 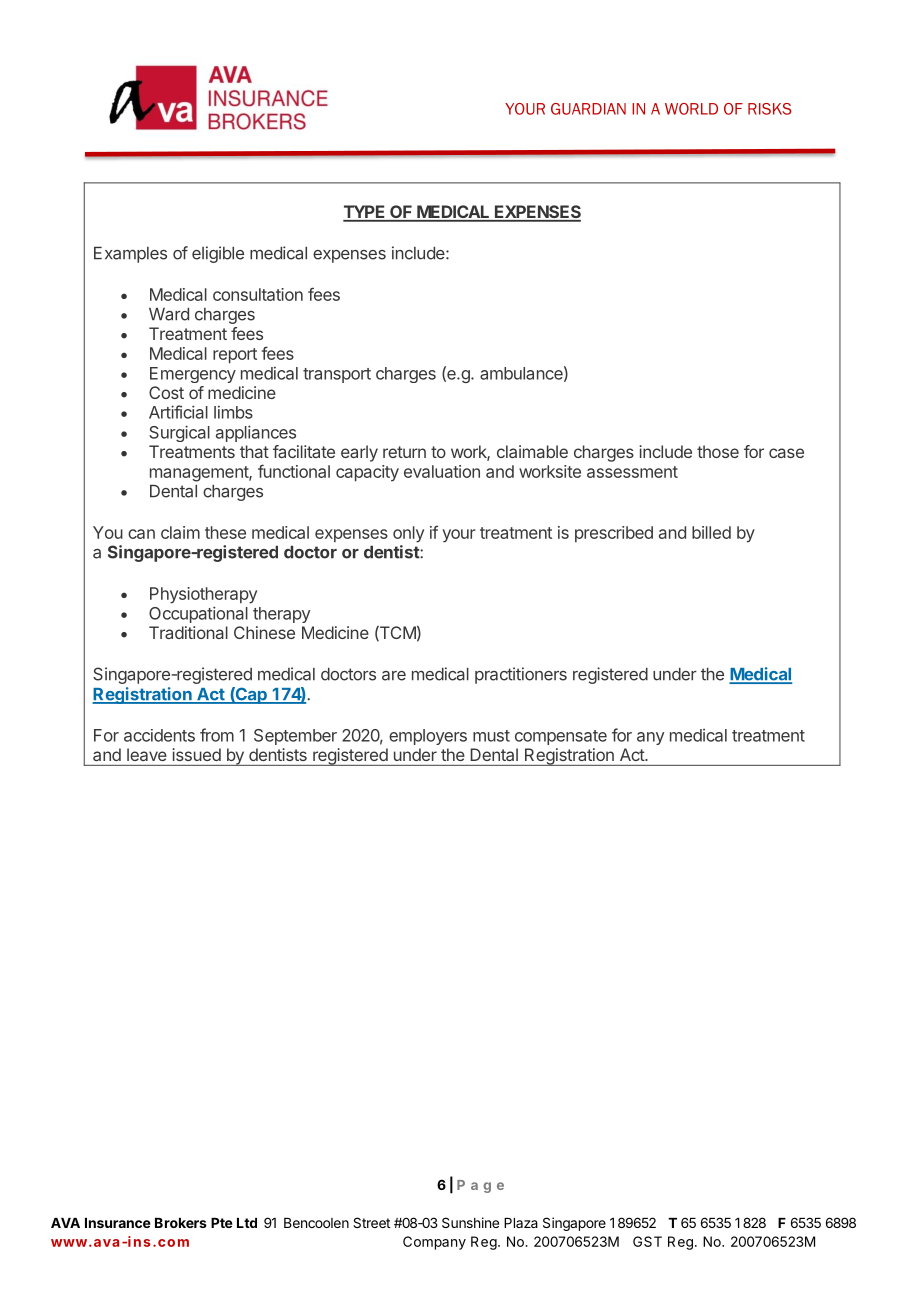 I want to click on GUARDIAN, so click(x=588, y=109).
